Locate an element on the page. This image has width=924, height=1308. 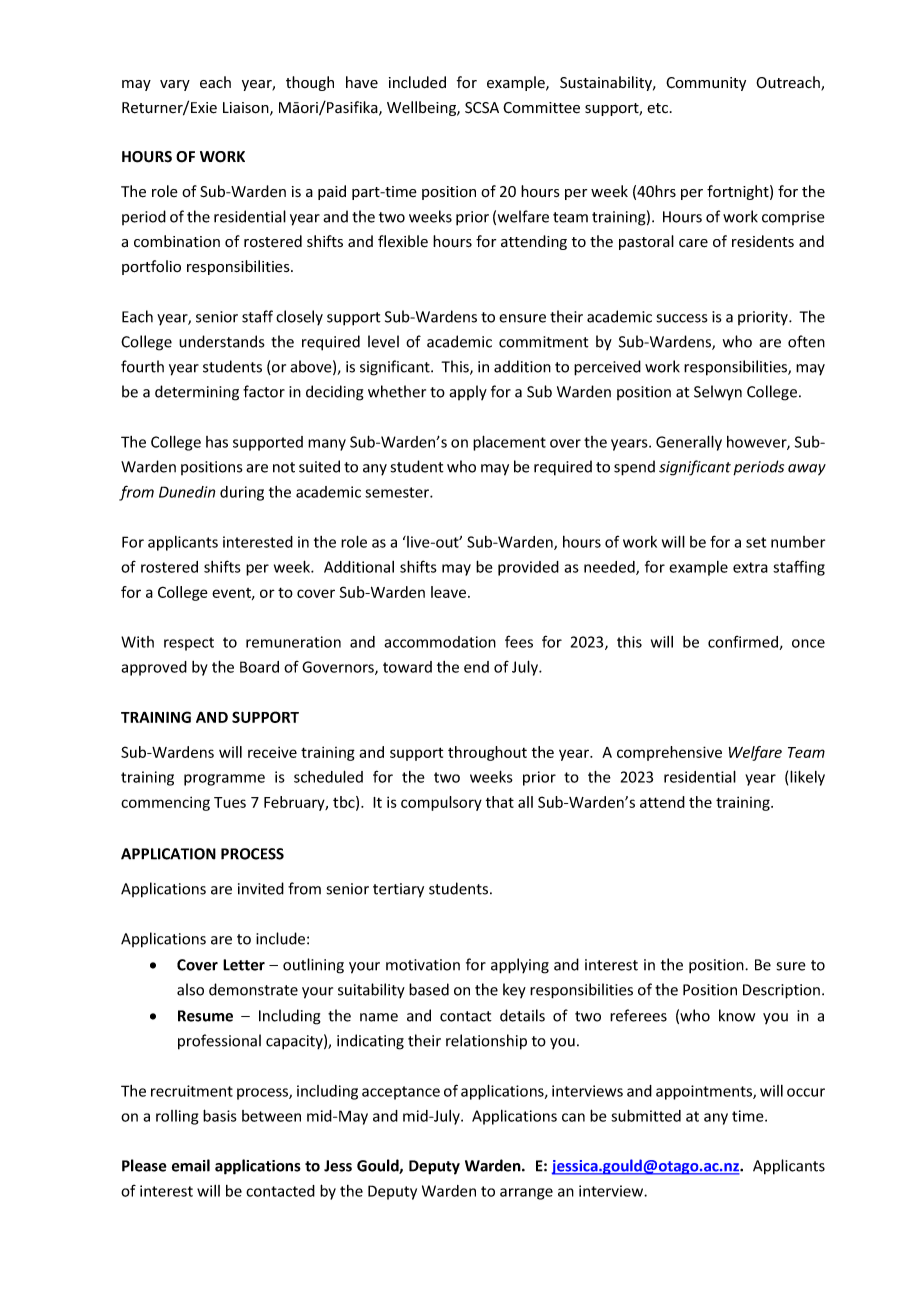
Committee is located at coordinates (541, 108).
